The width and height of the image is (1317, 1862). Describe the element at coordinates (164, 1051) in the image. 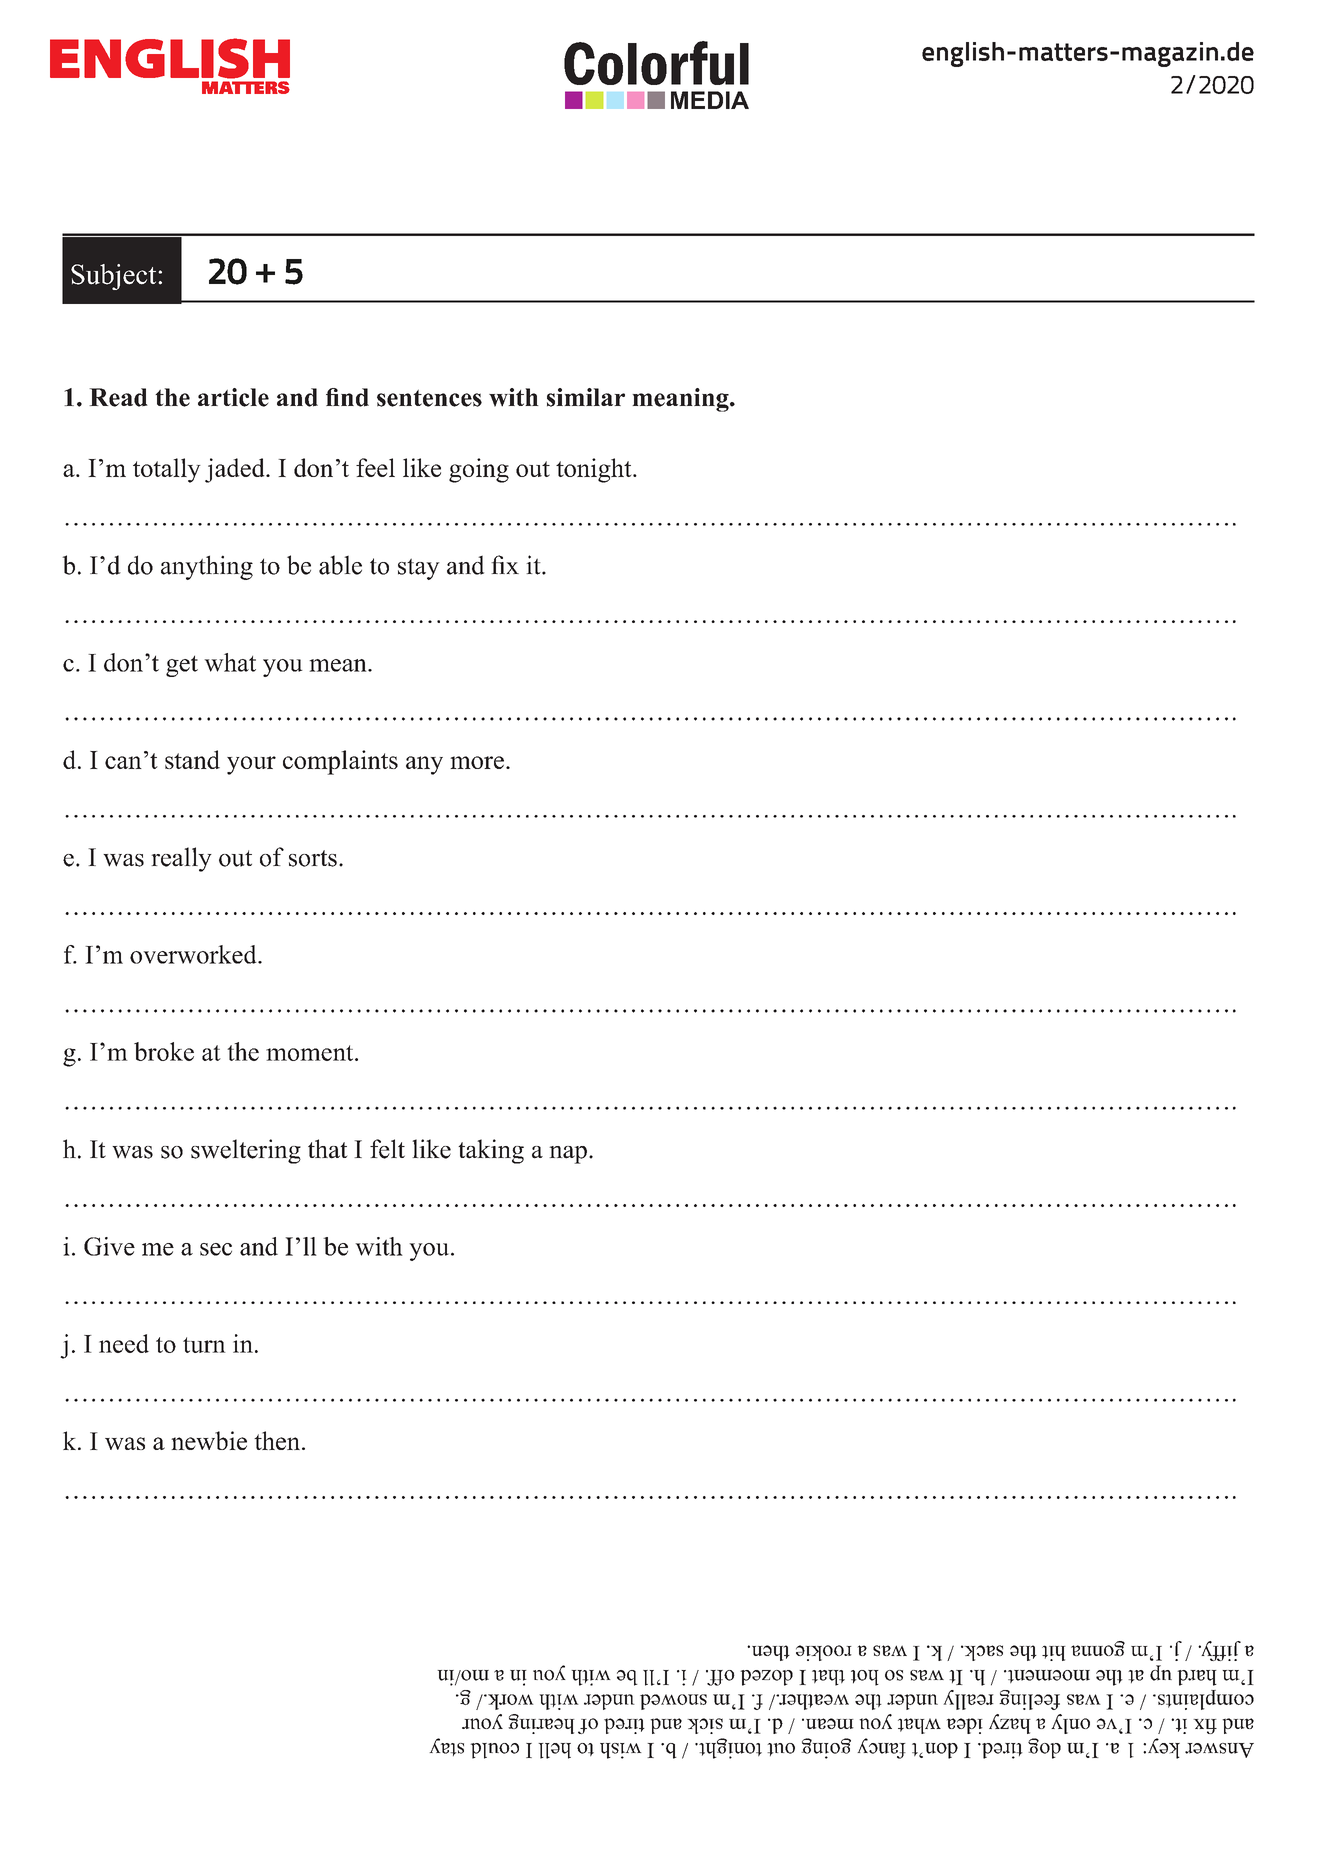

I see `broke` at that location.
